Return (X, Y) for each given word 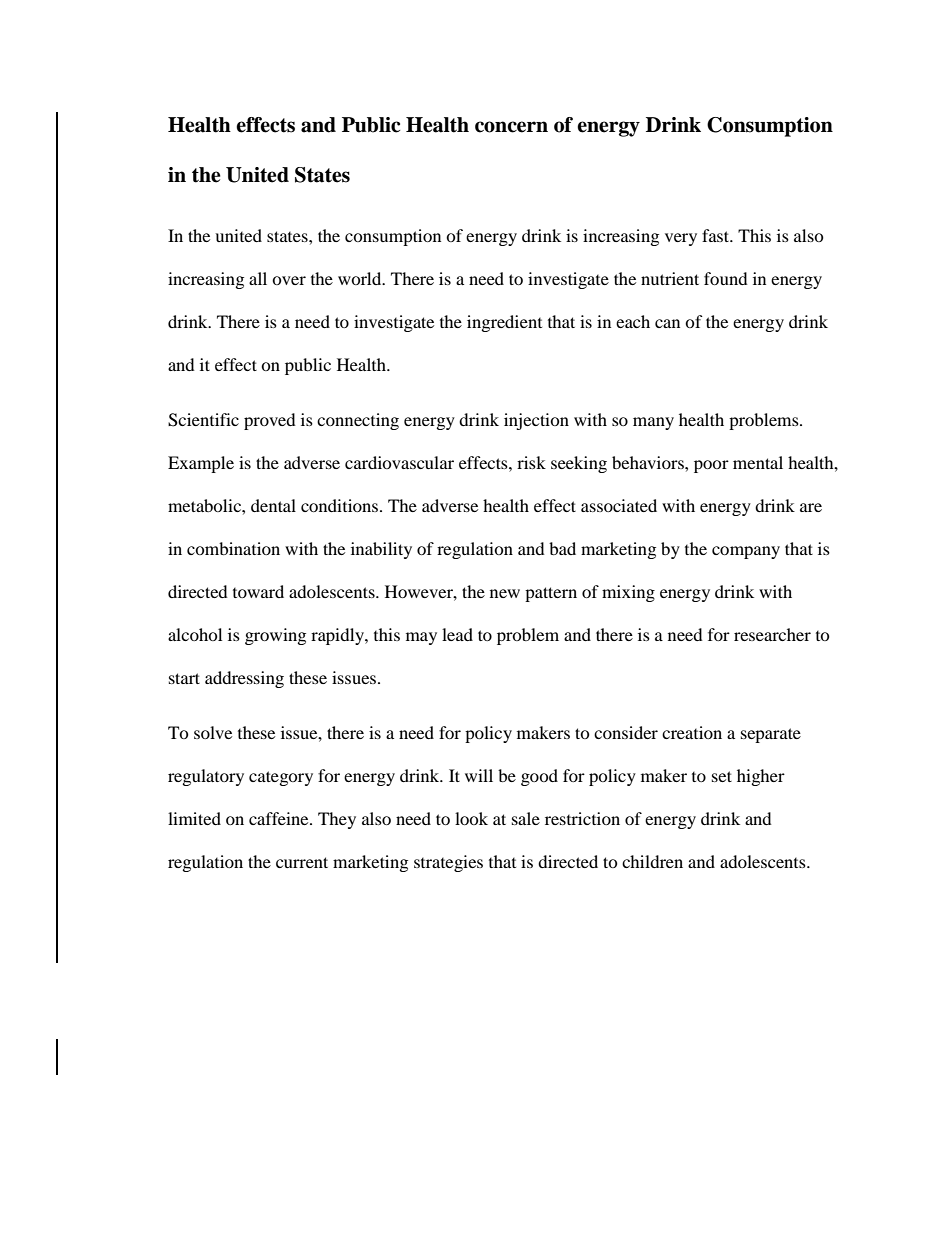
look (471, 818)
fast (717, 235)
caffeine (280, 818)
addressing (244, 679)
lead (457, 634)
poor (711, 466)
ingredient (504, 323)
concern (511, 127)
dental (273, 505)
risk (531, 462)
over (289, 280)
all (258, 278)
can (667, 323)
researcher (772, 634)
